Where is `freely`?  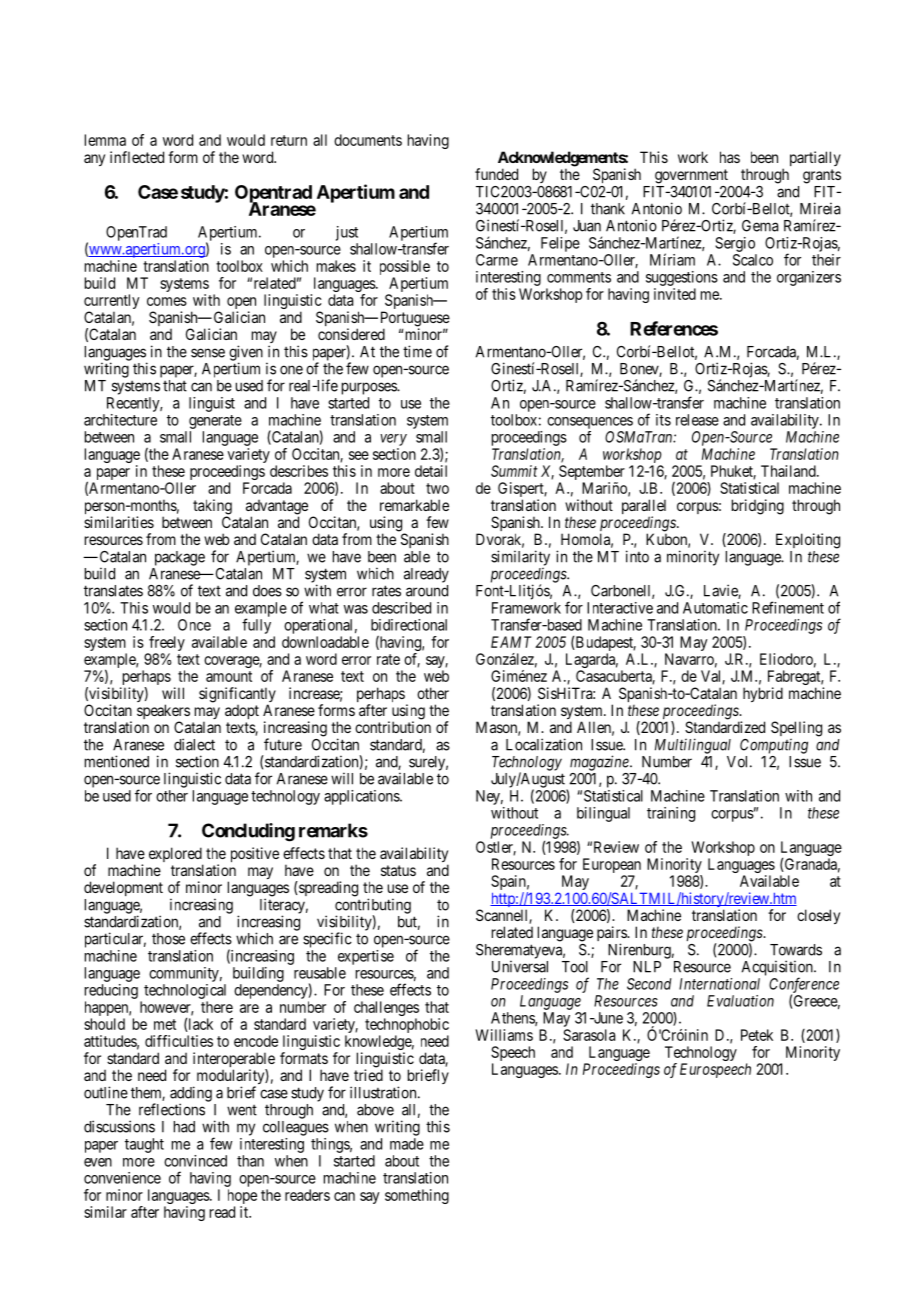 freely is located at coordinates (167, 643).
